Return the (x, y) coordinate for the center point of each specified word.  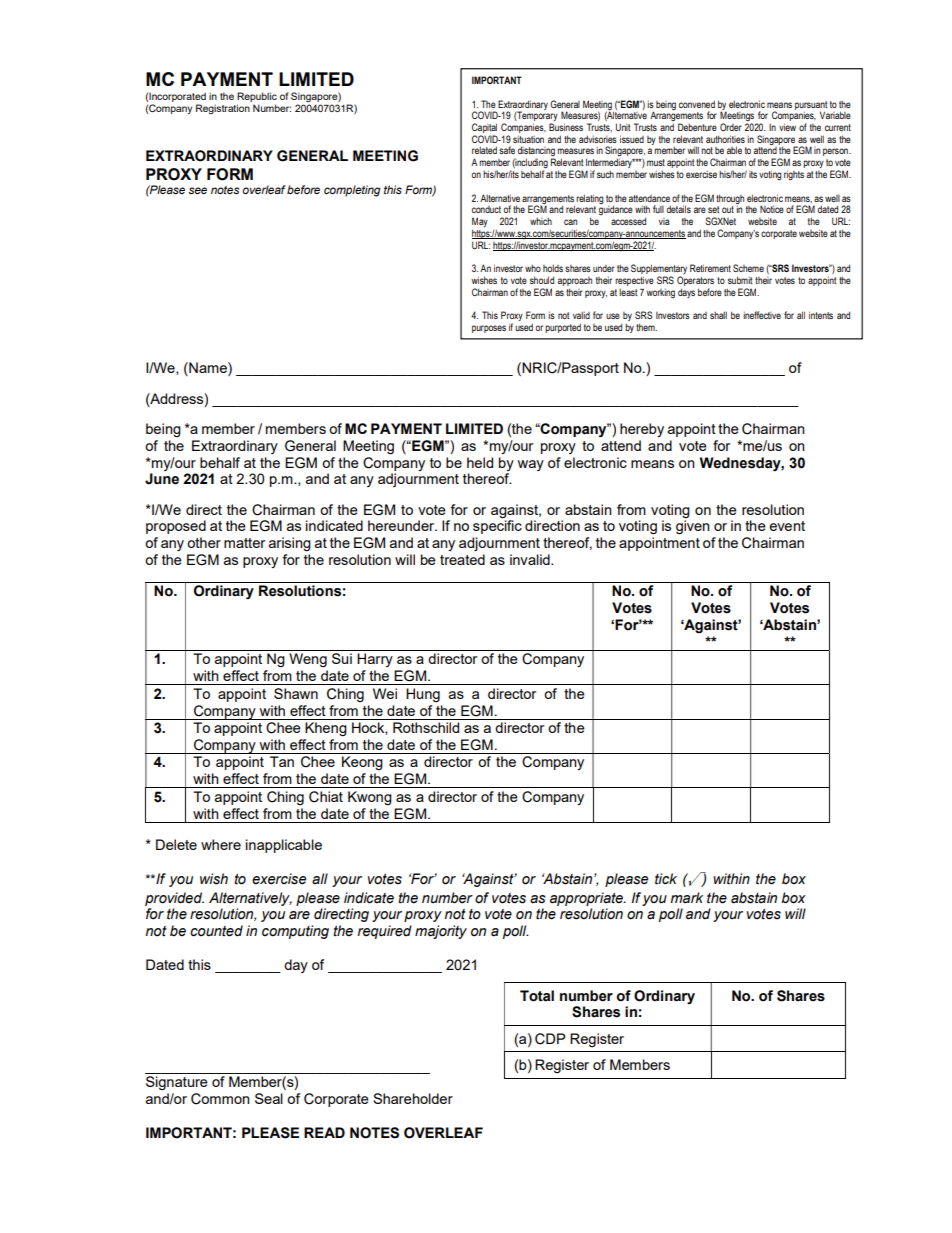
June (162, 479)
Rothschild (426, 727)
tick (666, 879)
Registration (223, 109)
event (787, 526)
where (221, 844)
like (770, 127)
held (480, 462)
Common (220, 1099)
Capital (484, 128)
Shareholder (413, 1098)
